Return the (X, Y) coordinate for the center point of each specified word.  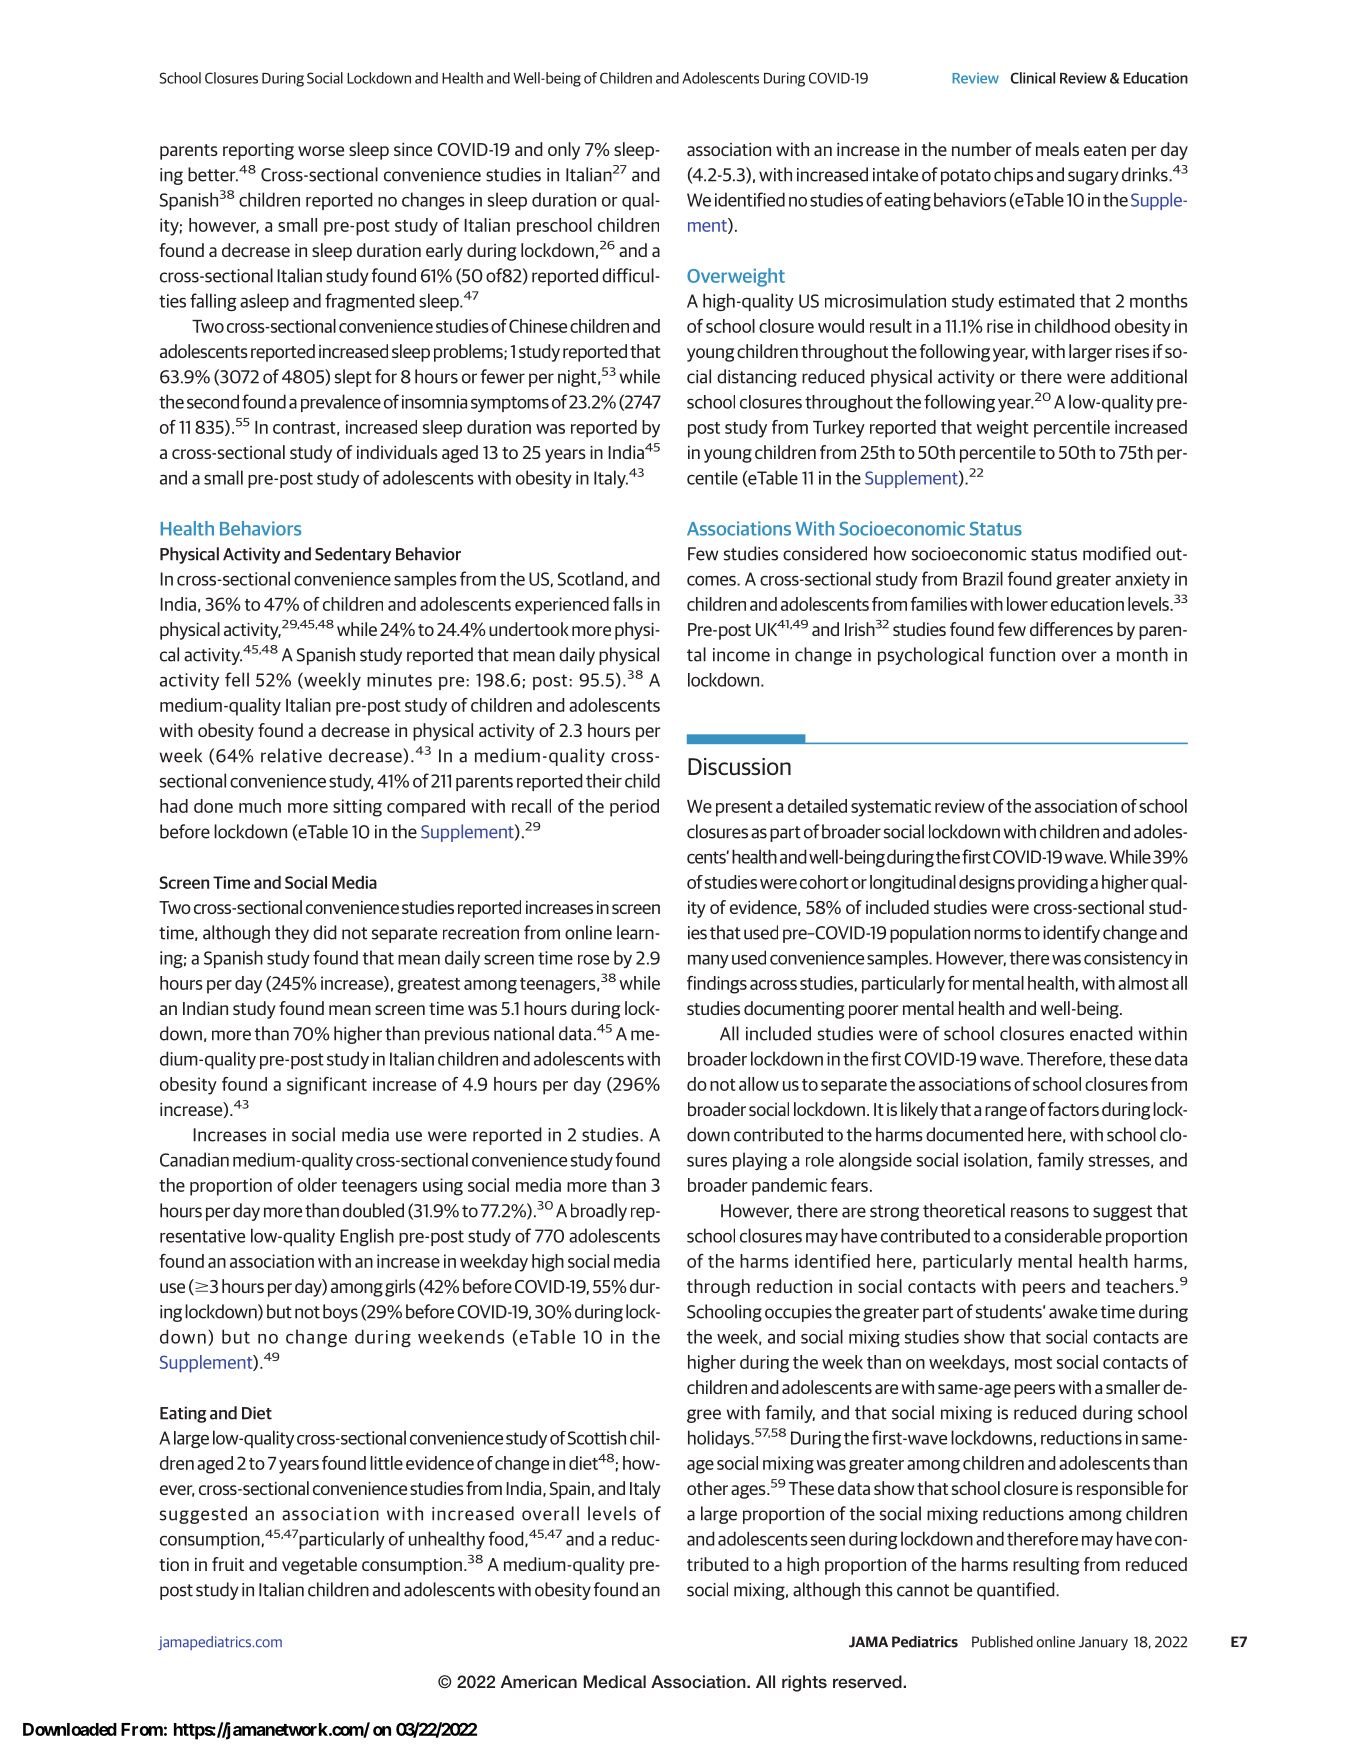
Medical (615, 1681)
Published (1002, 1642)
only (564, 151)
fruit (228, 1564)
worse (321, 151)
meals (1057, 149)
